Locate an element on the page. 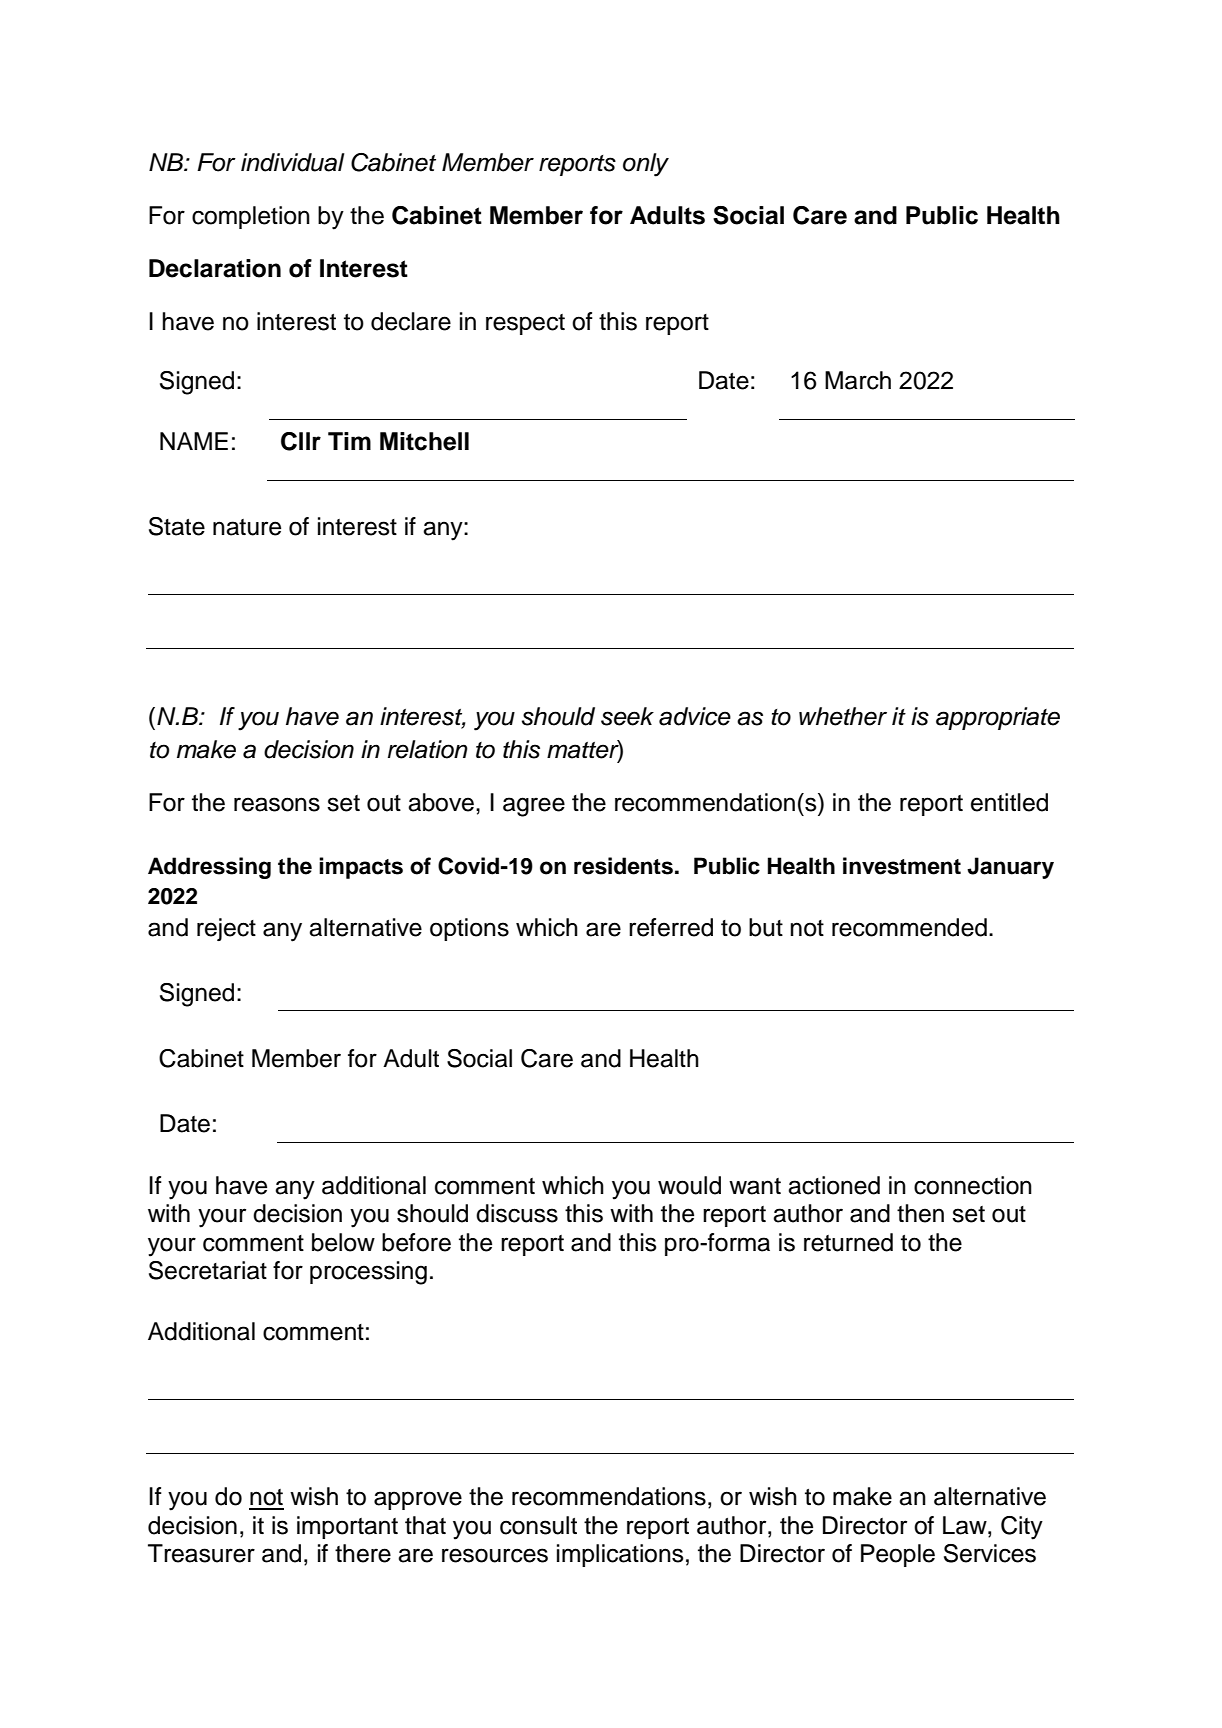 The image size is (1222, 1728). discuss is located at coordinates (517, 1213).
